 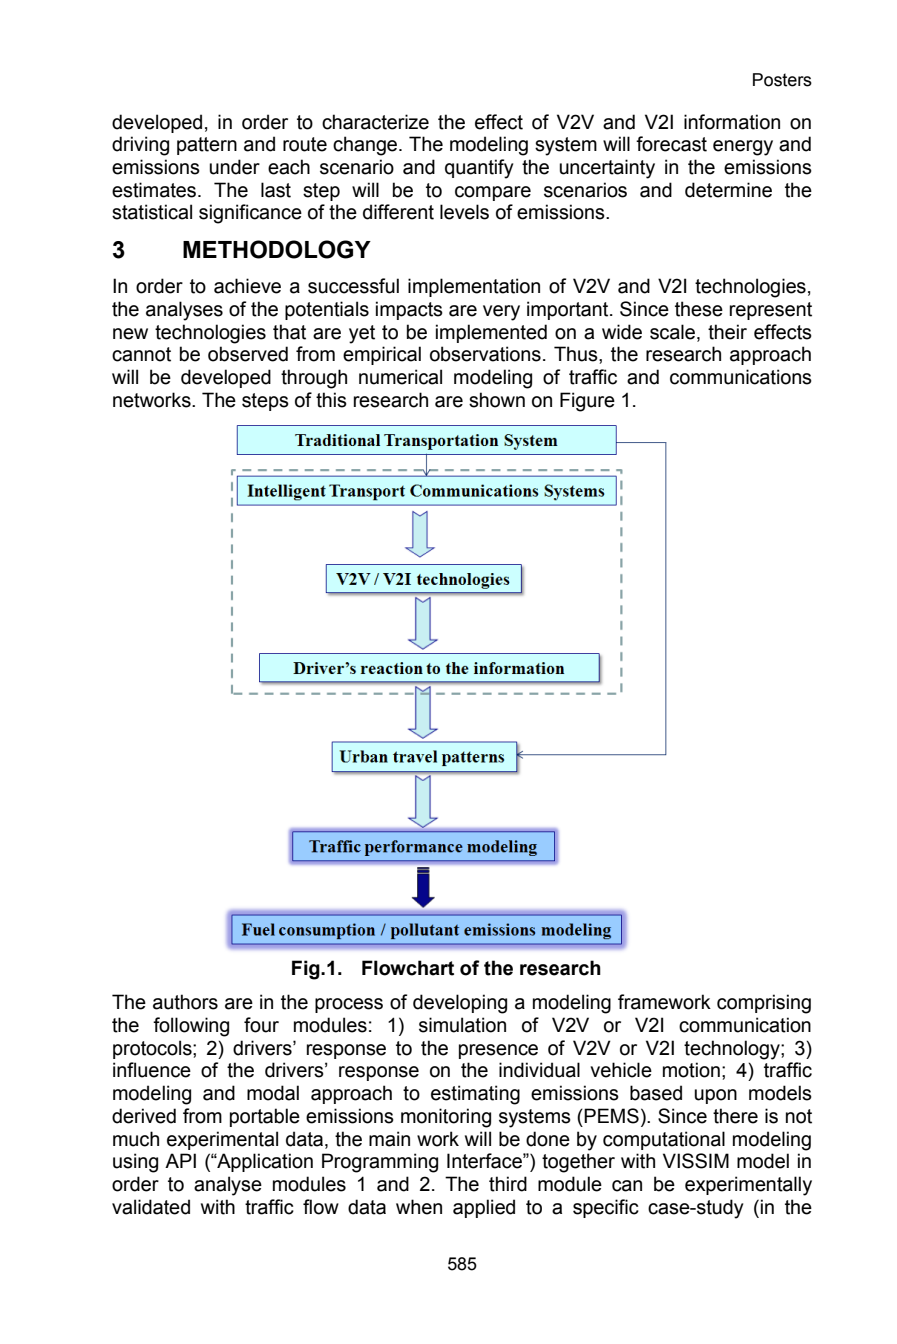 What do you see at coordinates (497, 400) in the document?
I see `shown` at bounding box center [497, 400].
